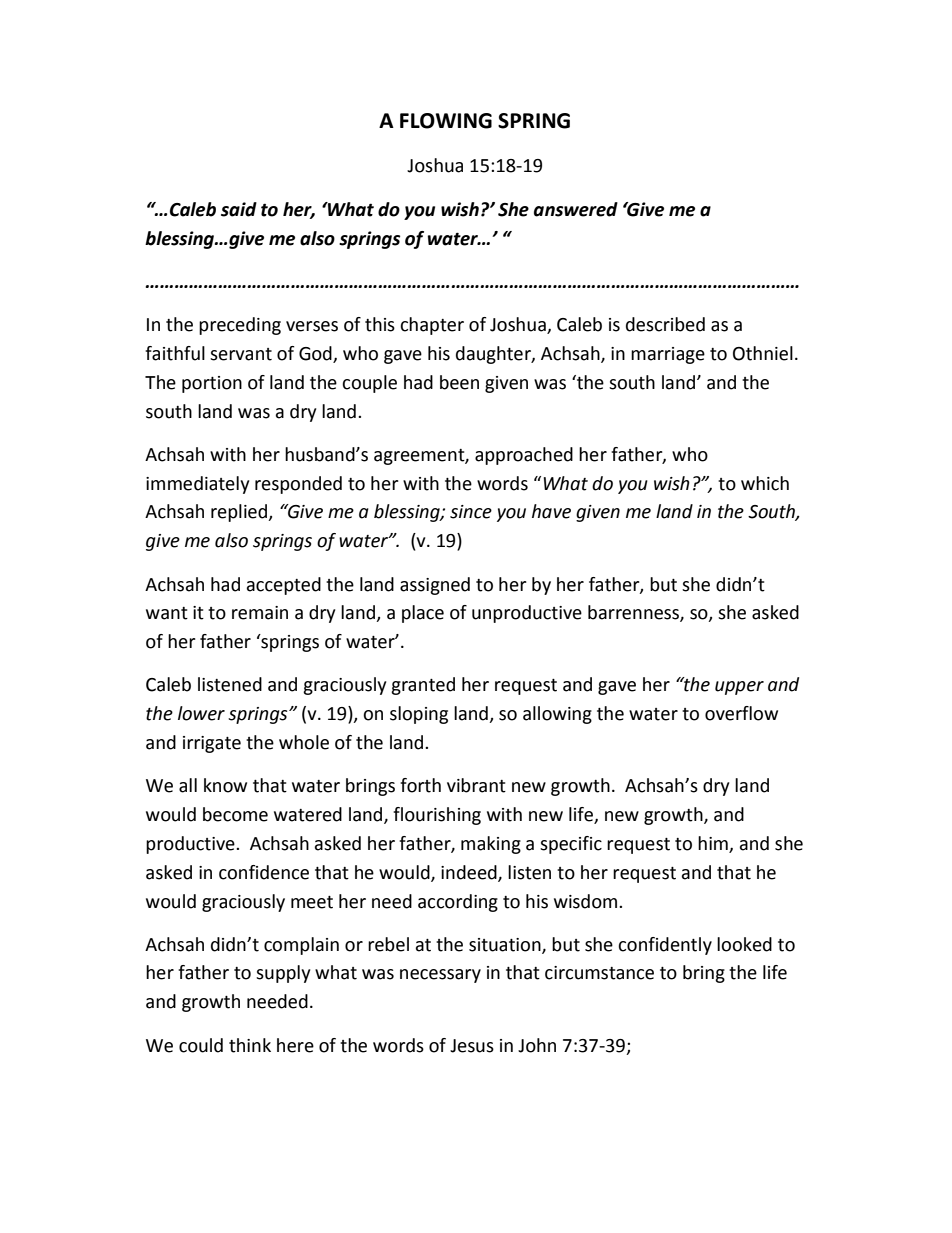  What do you see at coordinates (713, 843) in the screenshot?
I see `him` at bounding box center [713, 843].
